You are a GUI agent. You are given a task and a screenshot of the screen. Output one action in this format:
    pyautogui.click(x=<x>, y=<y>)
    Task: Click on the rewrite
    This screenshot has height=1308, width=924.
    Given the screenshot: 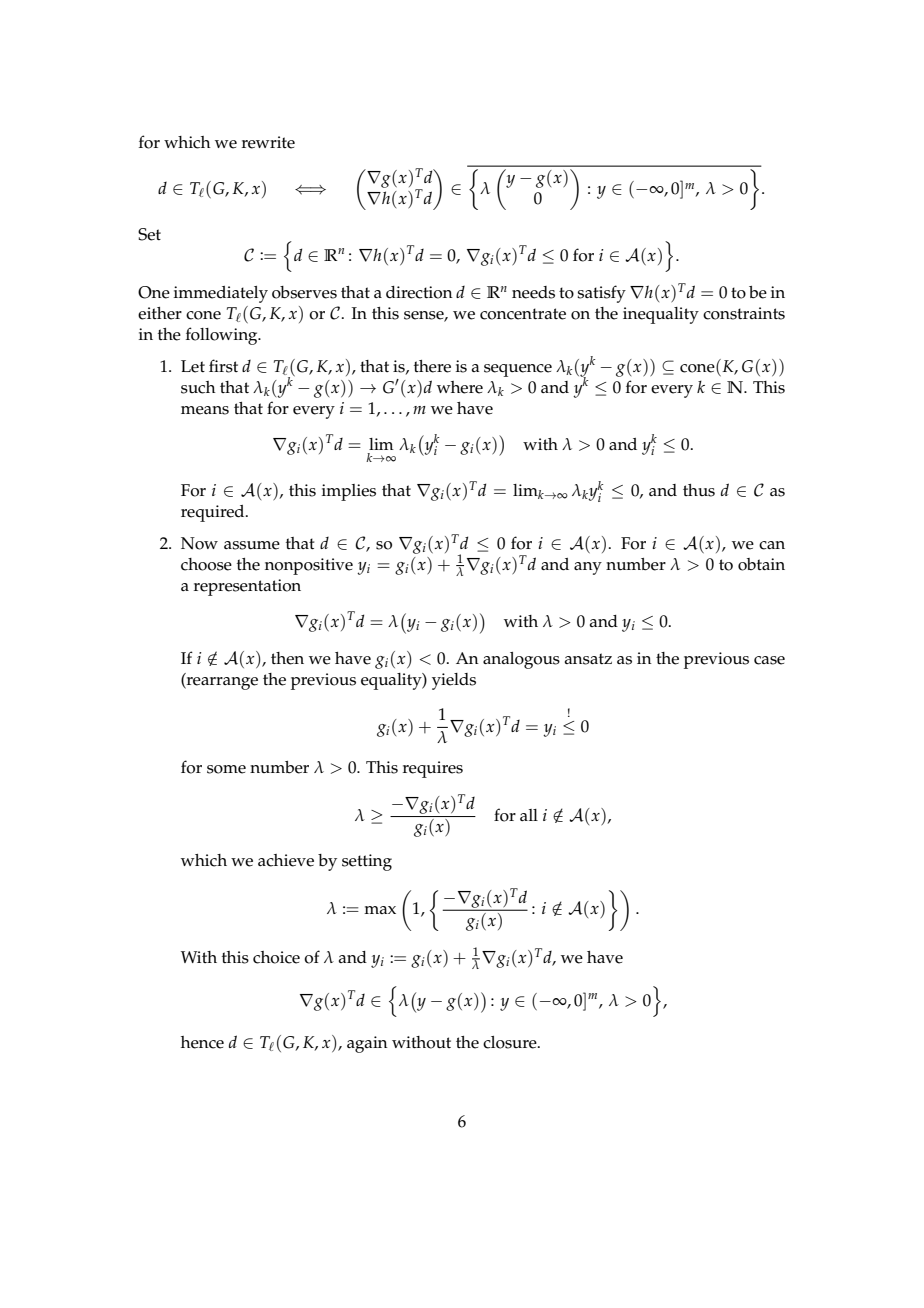 What is the action you would take?
    pyautogui.click(x=268, y=142)
